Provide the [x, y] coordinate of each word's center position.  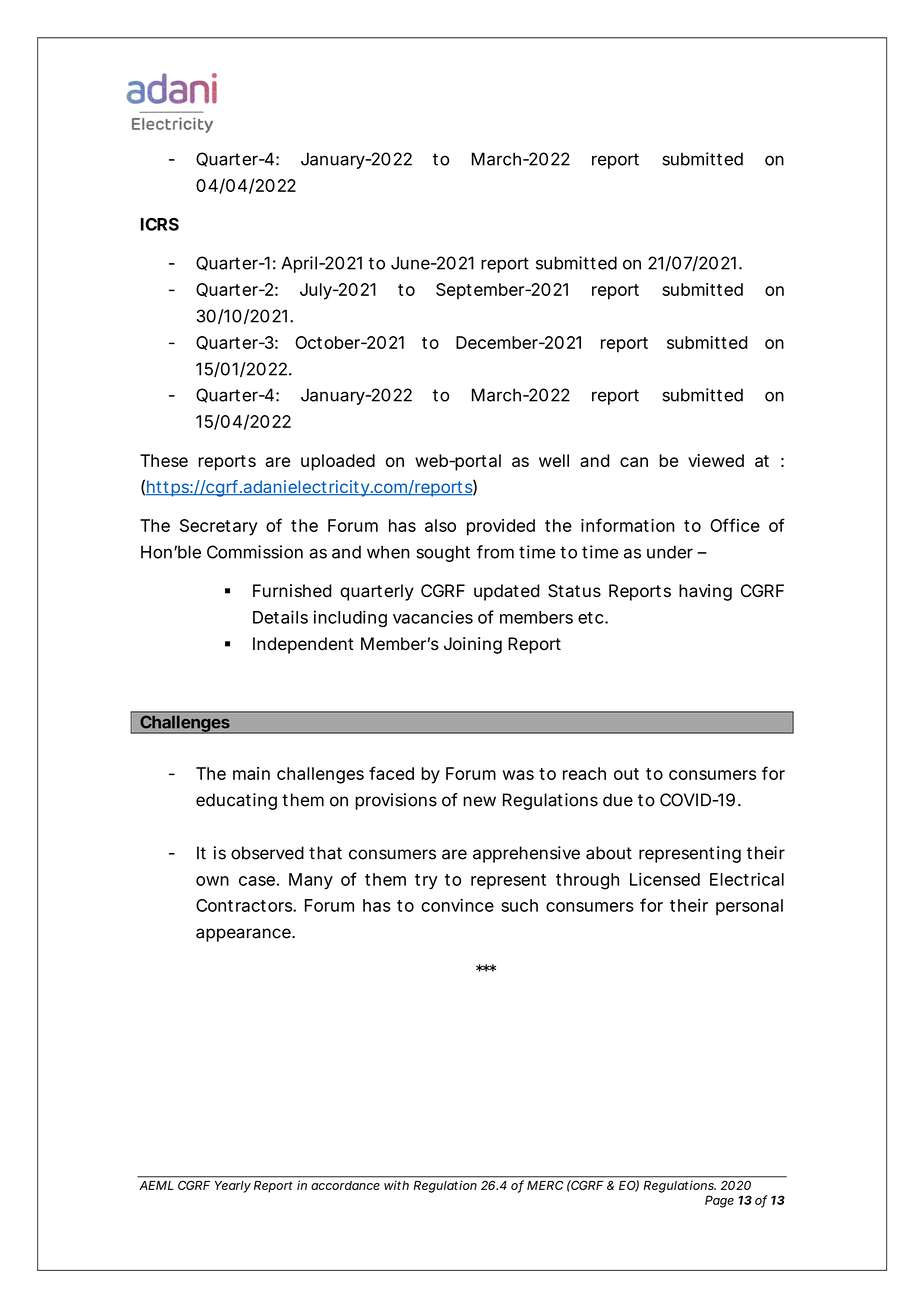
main [251, 773]
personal [749, 907]
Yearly [233, 1187]
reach [584, 773]
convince [457, 905]
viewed [716, 460]
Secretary [219, 527]
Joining [473, 645]
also [440, 525]
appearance [244, 935]
